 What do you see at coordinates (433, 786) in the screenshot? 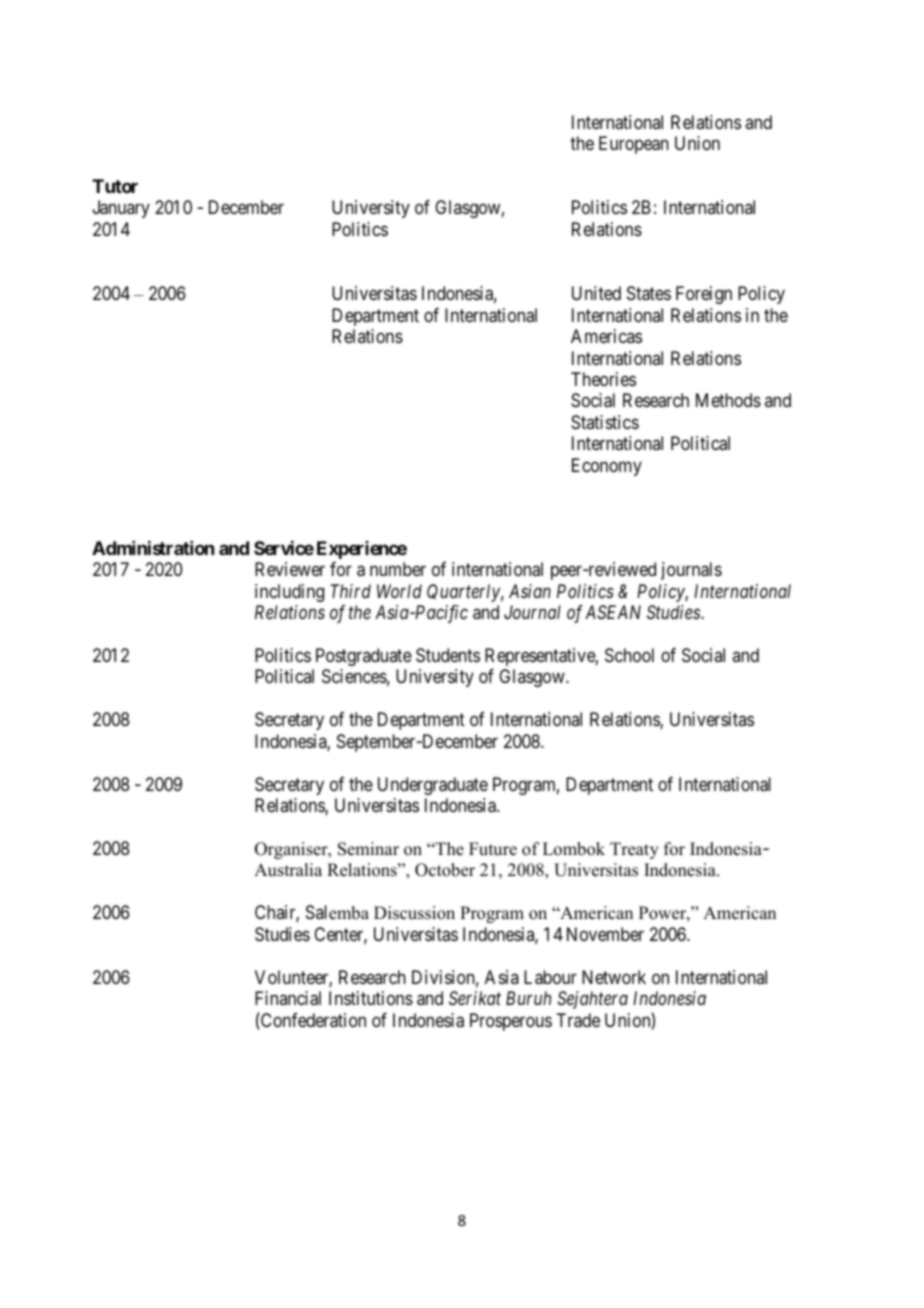
I see `Undergraduate` at bounding box center [433, 786].
